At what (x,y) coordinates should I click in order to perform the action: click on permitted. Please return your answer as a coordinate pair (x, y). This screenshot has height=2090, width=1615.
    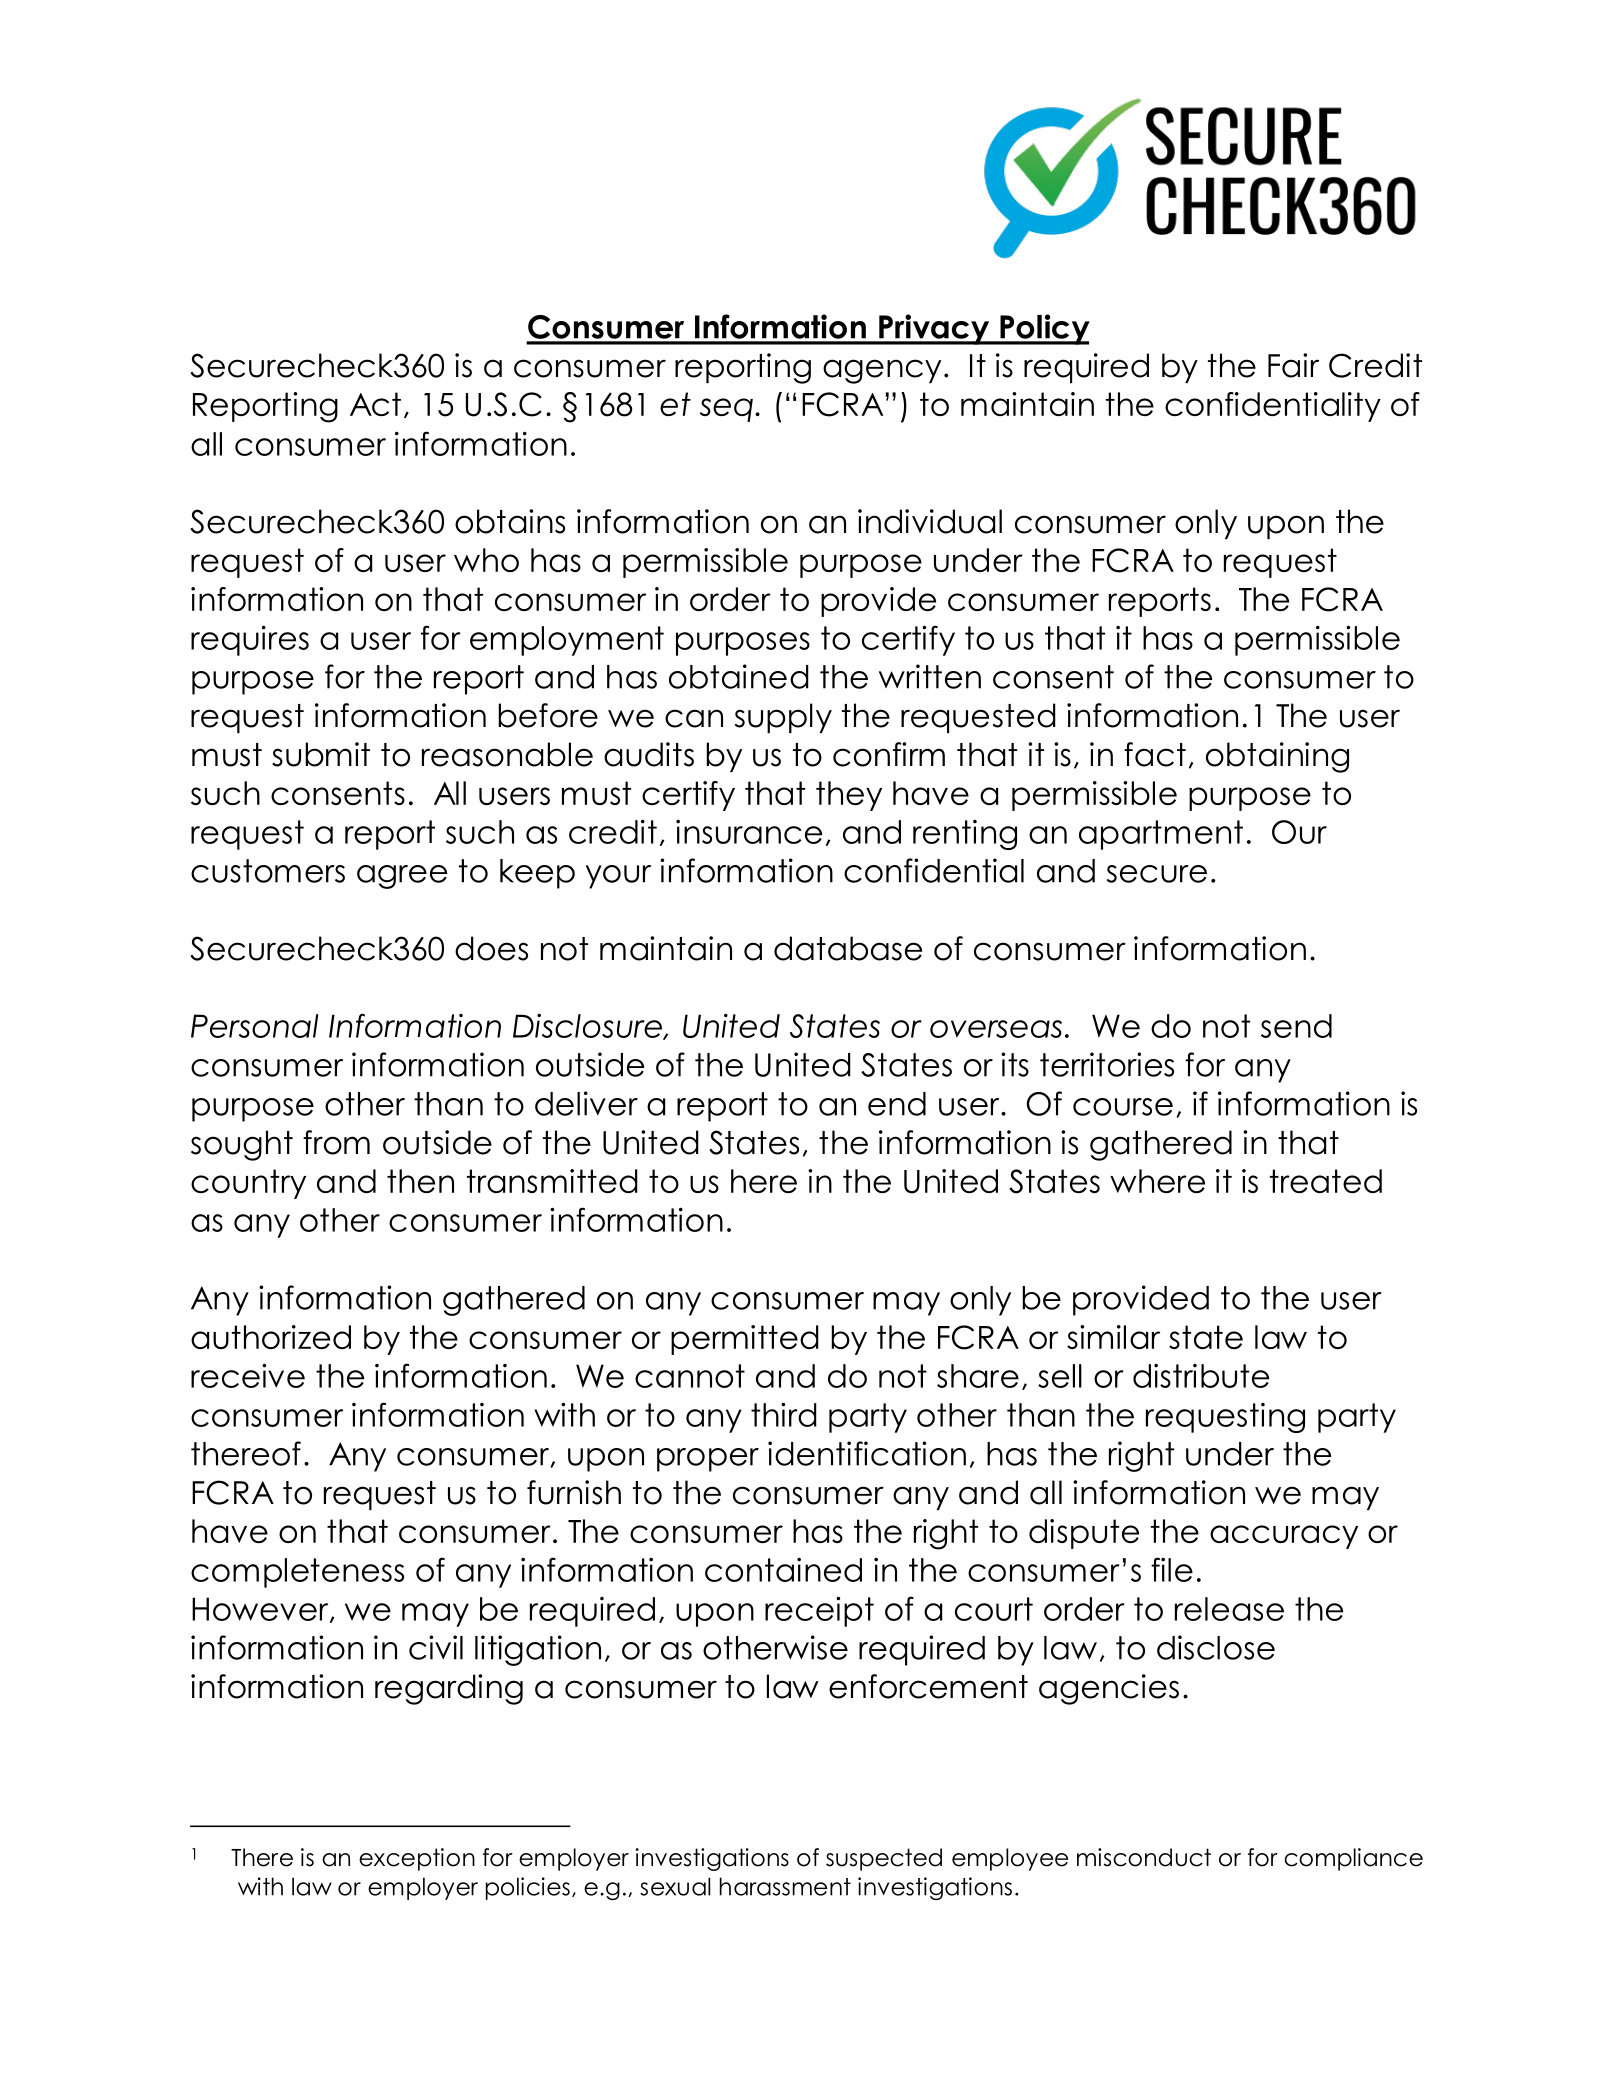
    Looking at the image, I should click on (745, 1340).
